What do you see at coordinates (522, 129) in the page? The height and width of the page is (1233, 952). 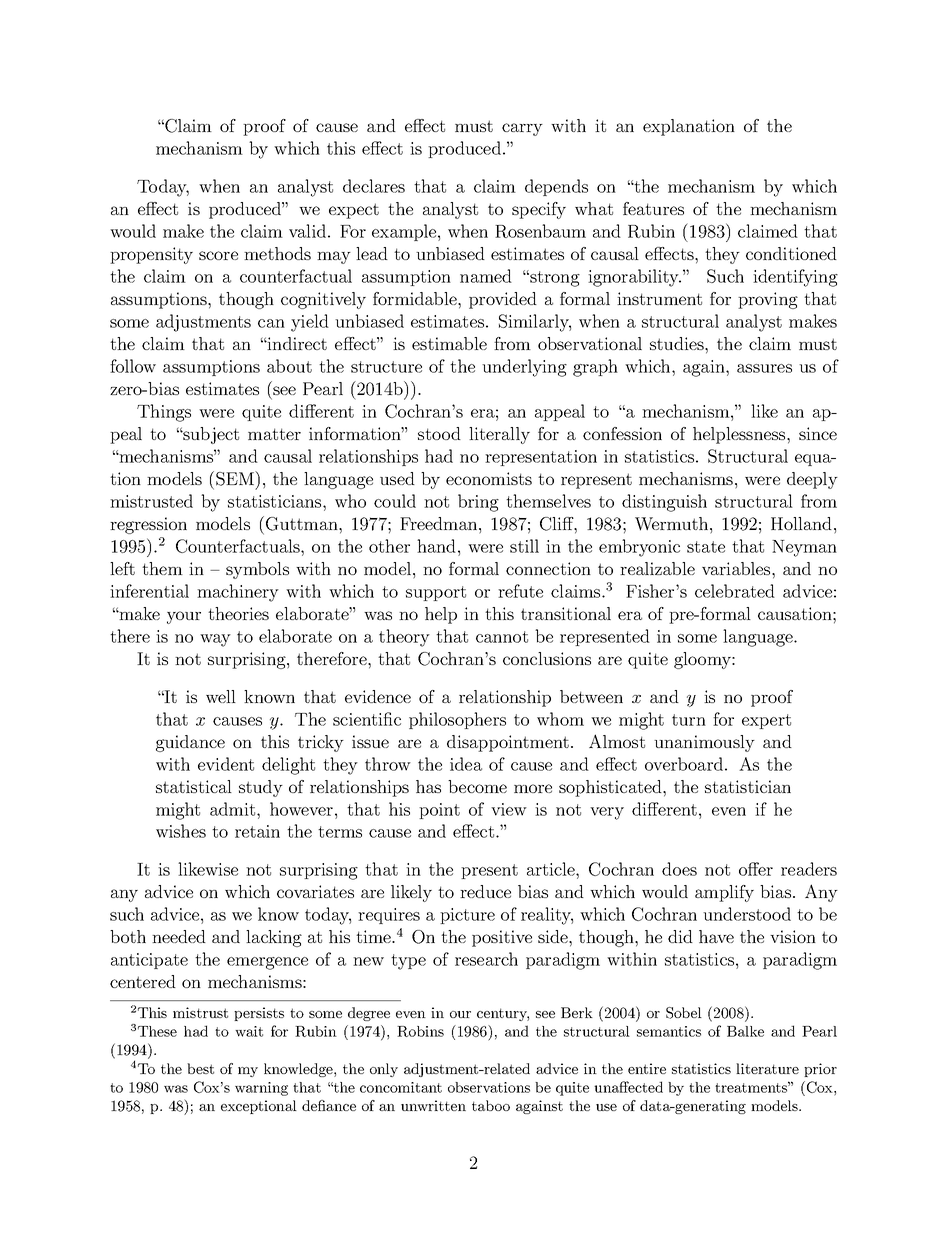 I see `carry` at bounding box center [522, 129].
